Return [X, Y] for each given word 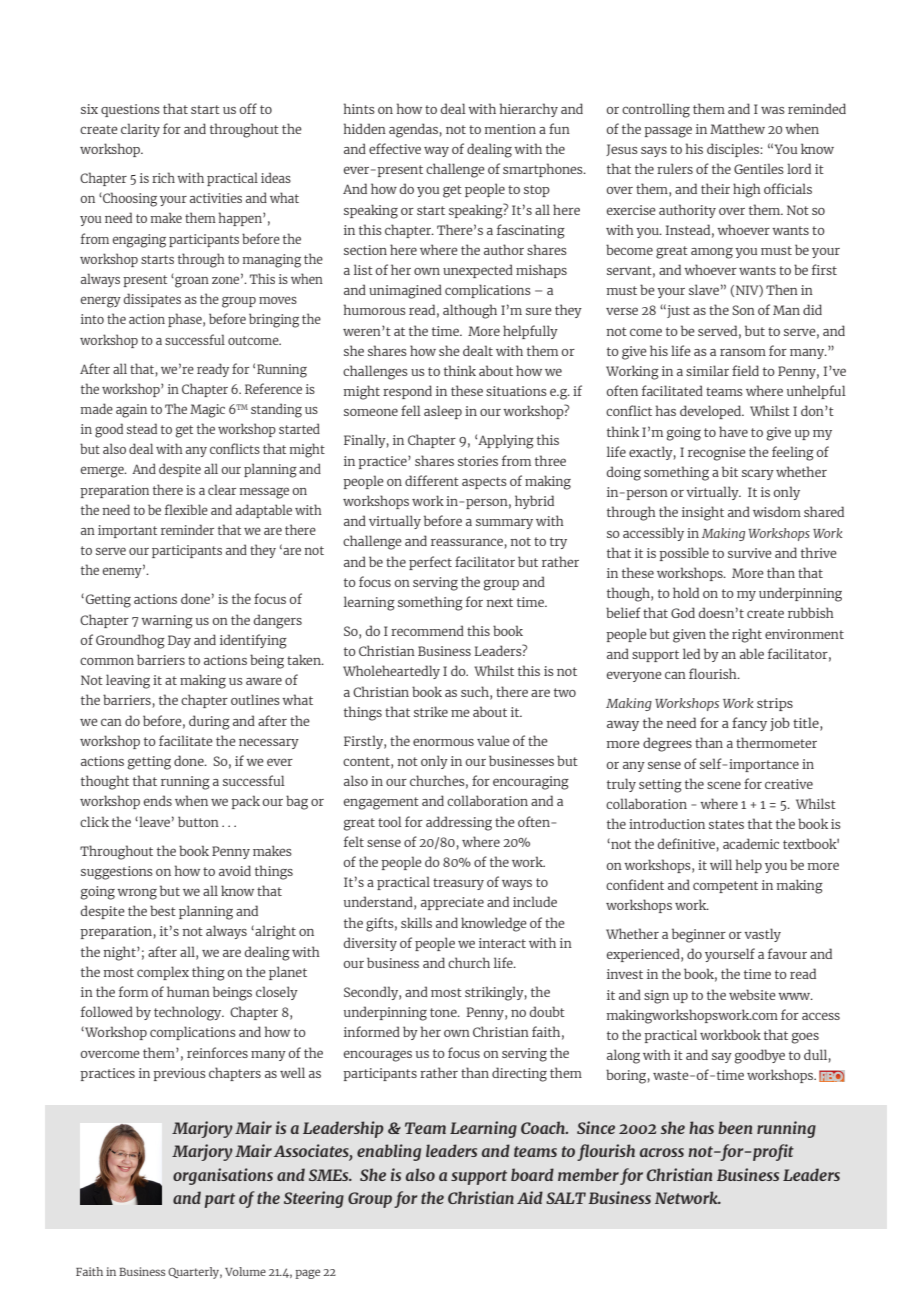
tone [444, 1012]
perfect [430, 563]
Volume [245, 1271]
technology [189, 1013]
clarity [140, 130]
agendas [413, 130]
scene [724, 785]
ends [158, 800]
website [752, 994]
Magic [207, 411]
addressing [459, 823]
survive [750, 553]
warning [167, 622]
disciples [734, 150]
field [745, 370]
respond [407, 392]
